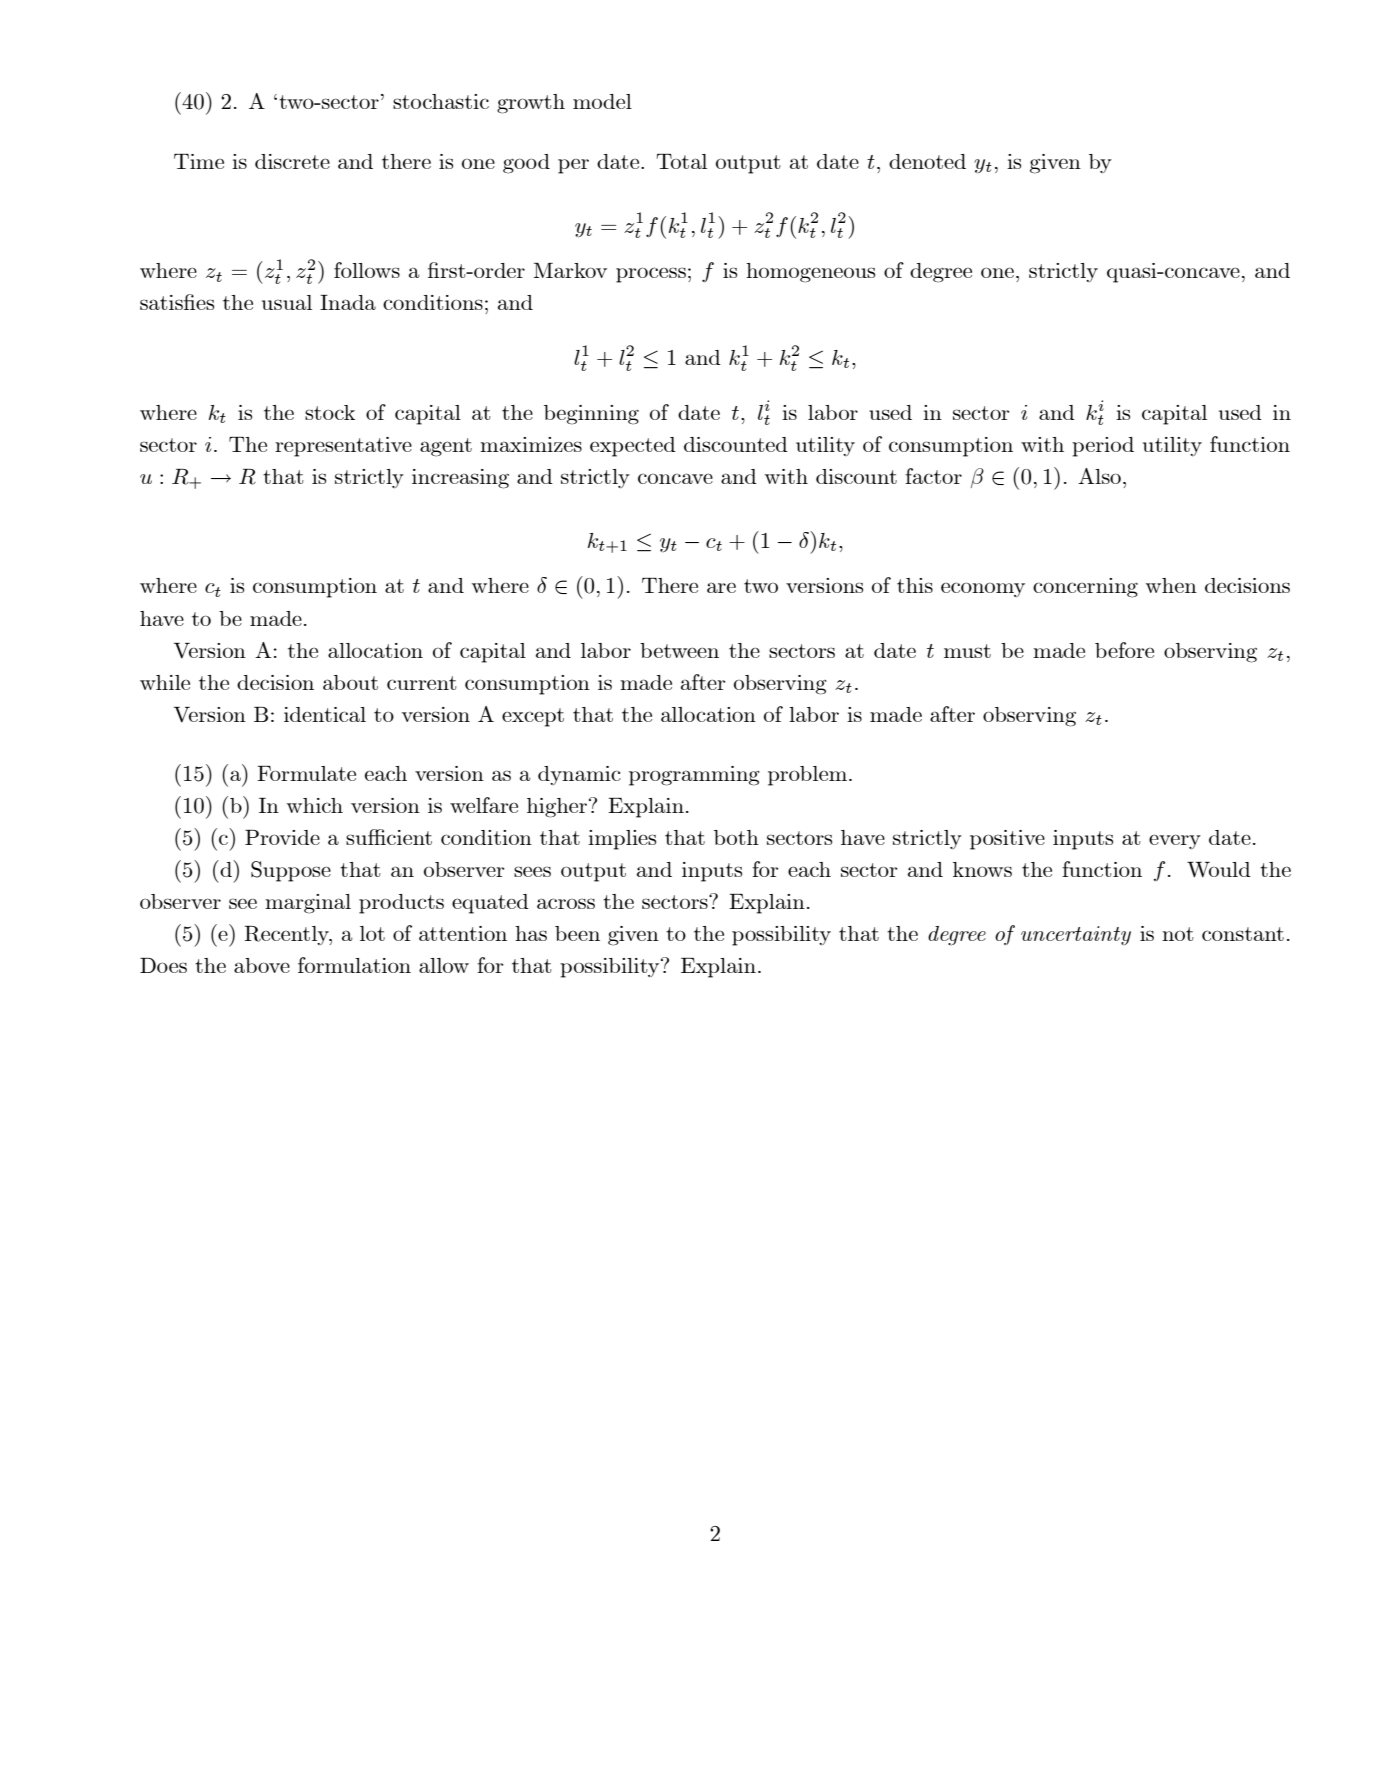 The width and height of the screenshot is (1384, 1792). Describe the element at coordinates (262, 965) in the screenshot. I see `above` at that location.
